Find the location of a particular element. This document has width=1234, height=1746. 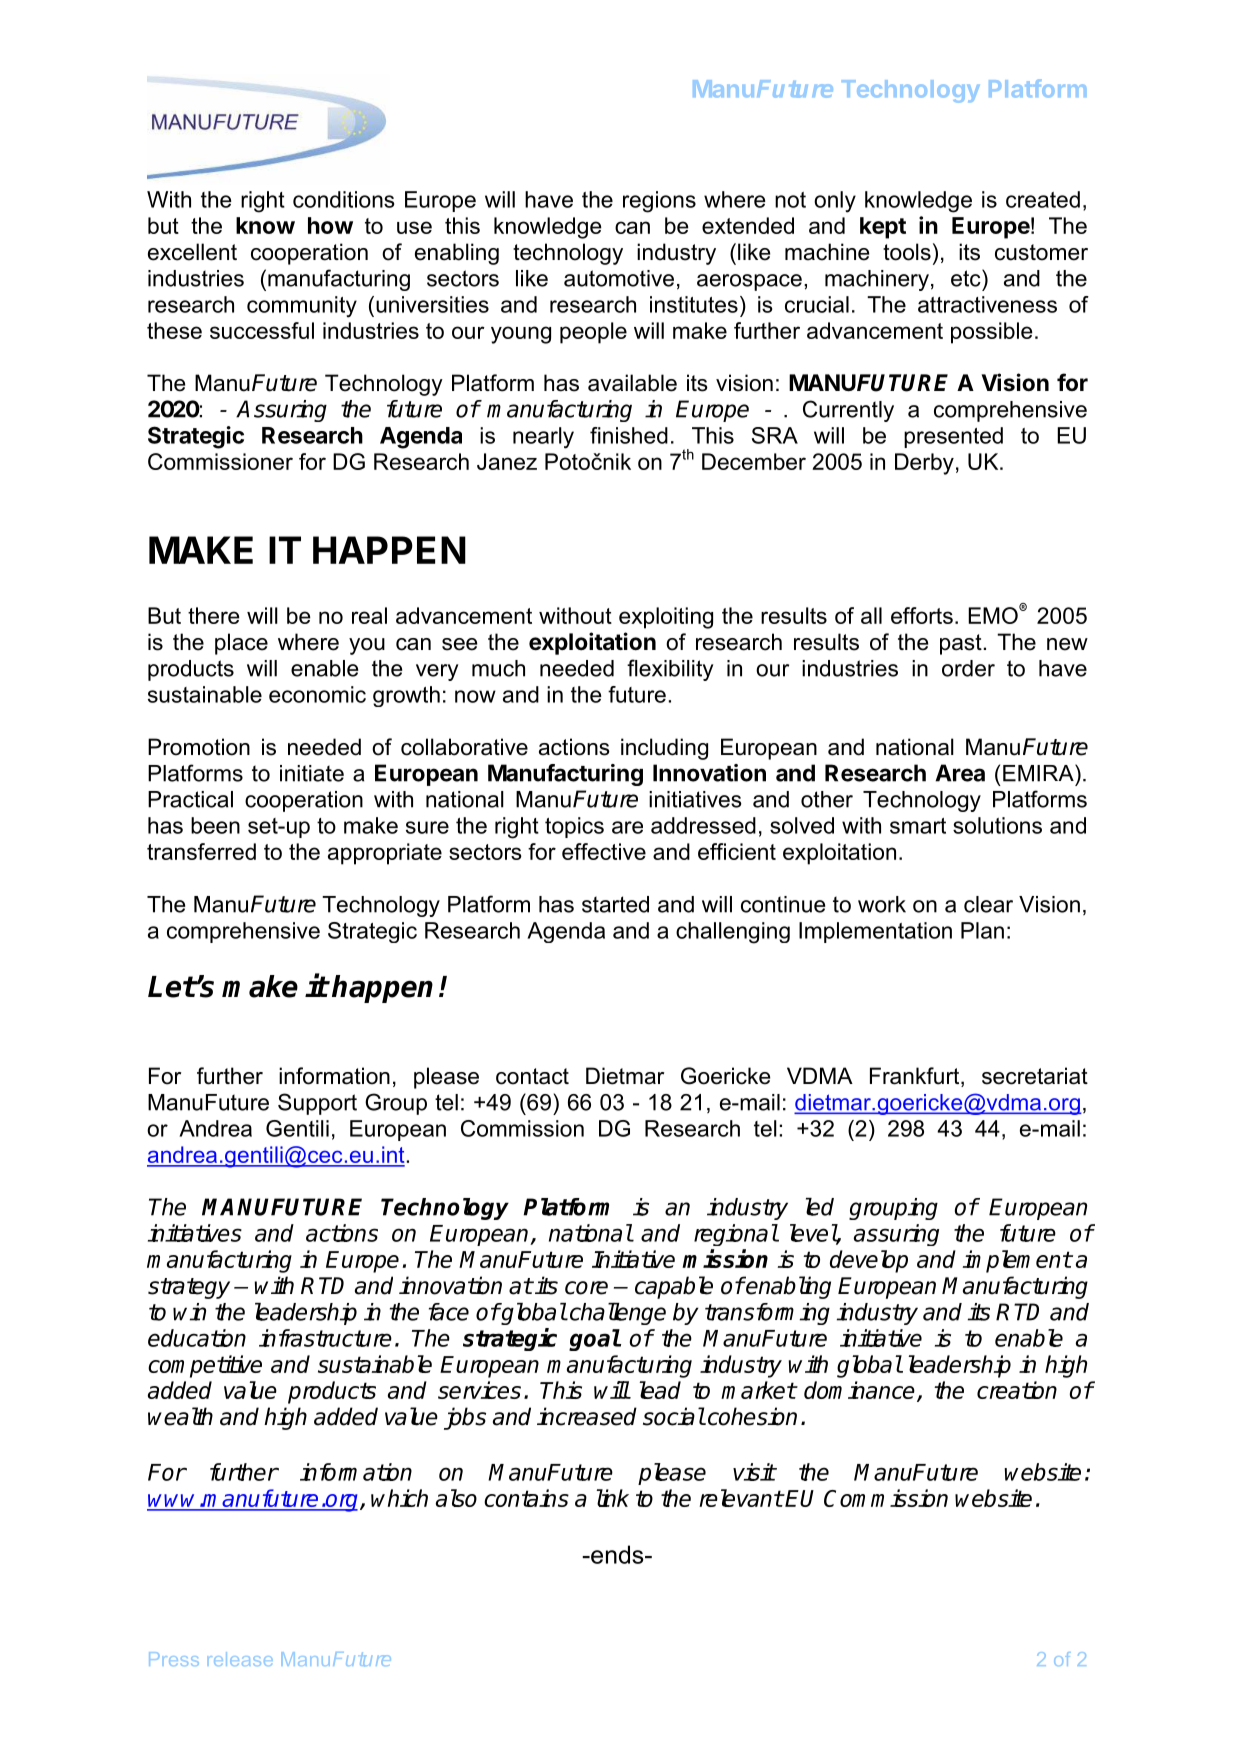

wealth is located at coordinates (180, 1416).
